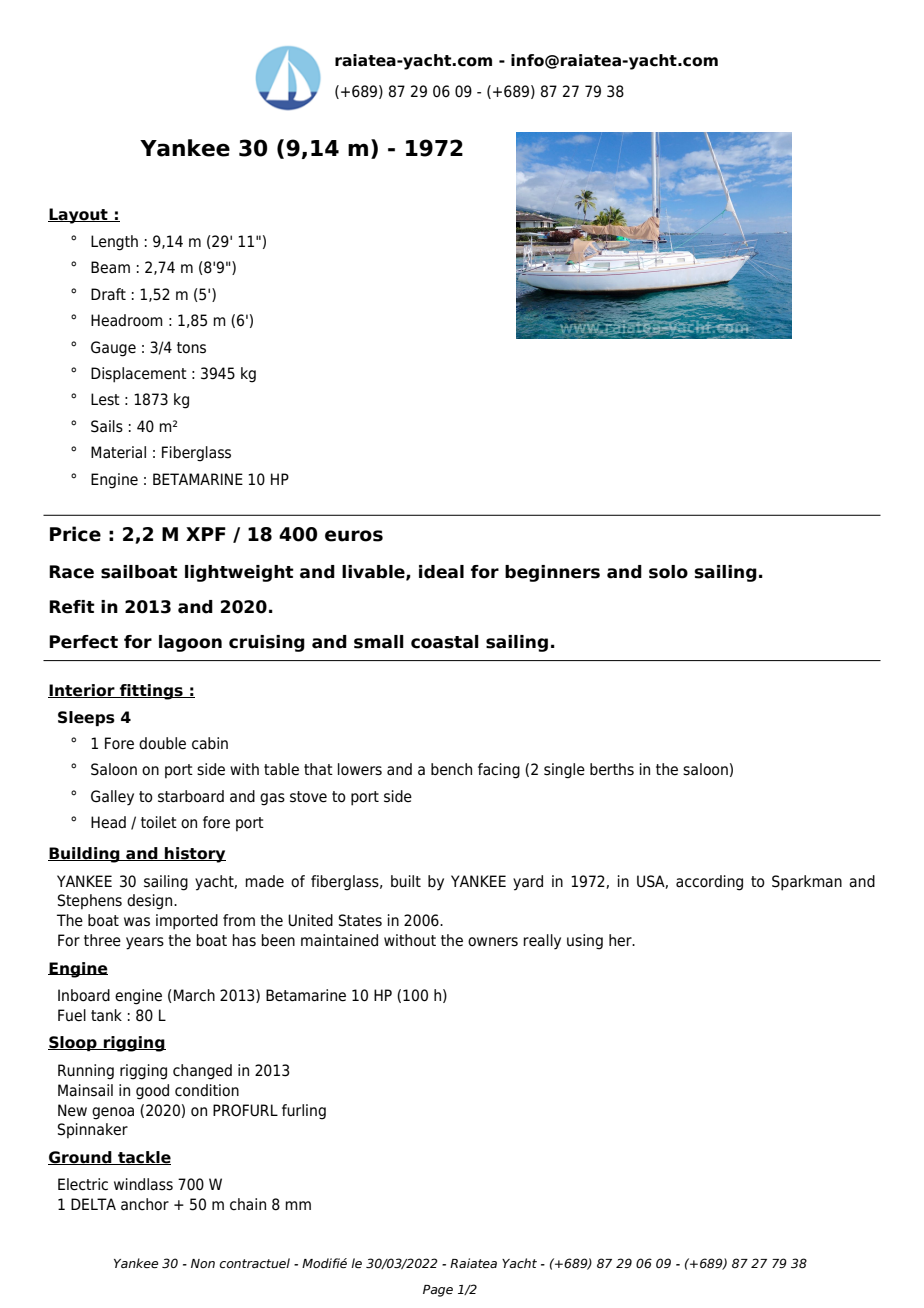  I want to click on Race, so click(71, 572).
